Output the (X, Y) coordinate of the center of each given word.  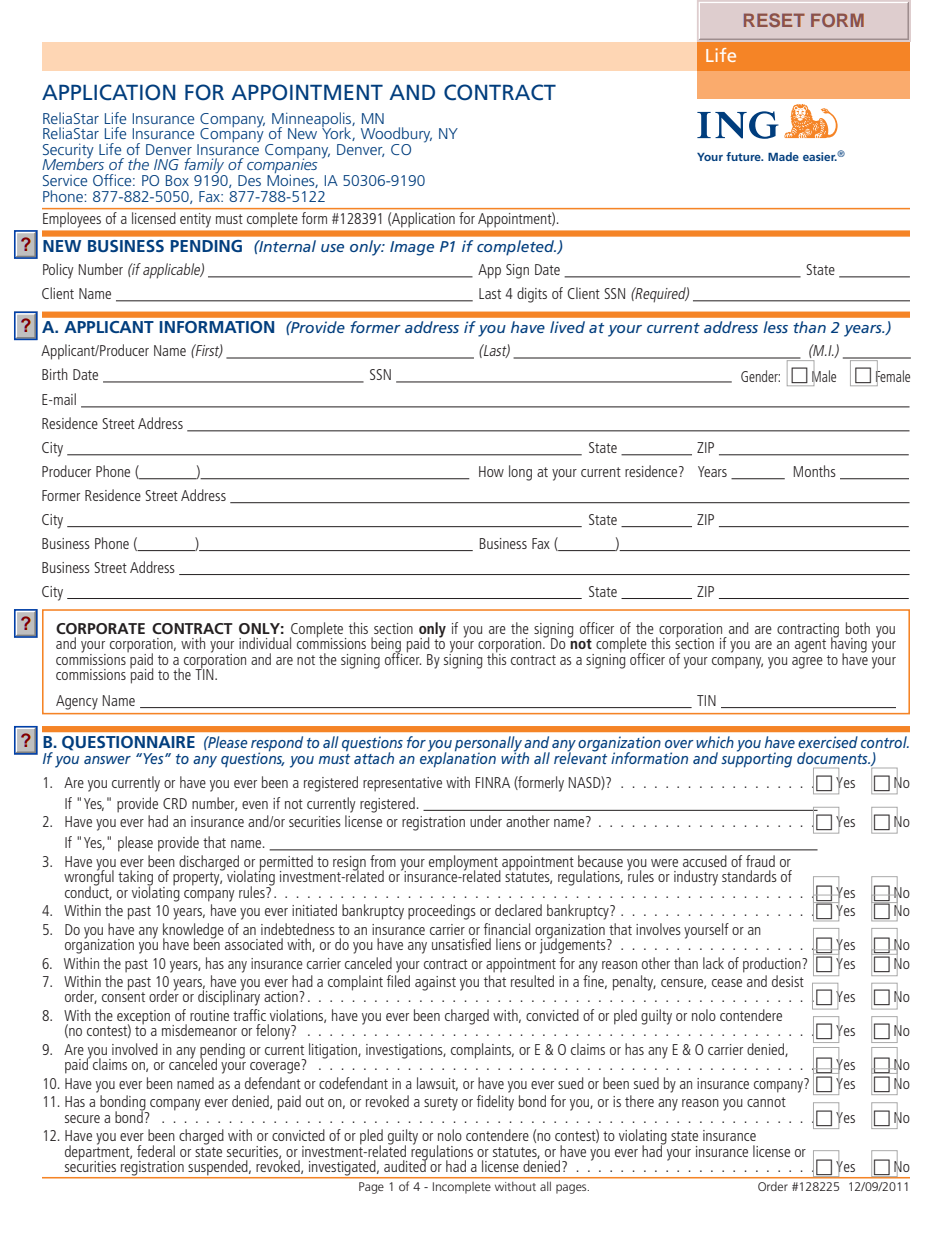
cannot (766, 1102)
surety (441, 1104)
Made (783, 156)
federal (156, 1151)
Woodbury (396, 136)
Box (177, 180)
